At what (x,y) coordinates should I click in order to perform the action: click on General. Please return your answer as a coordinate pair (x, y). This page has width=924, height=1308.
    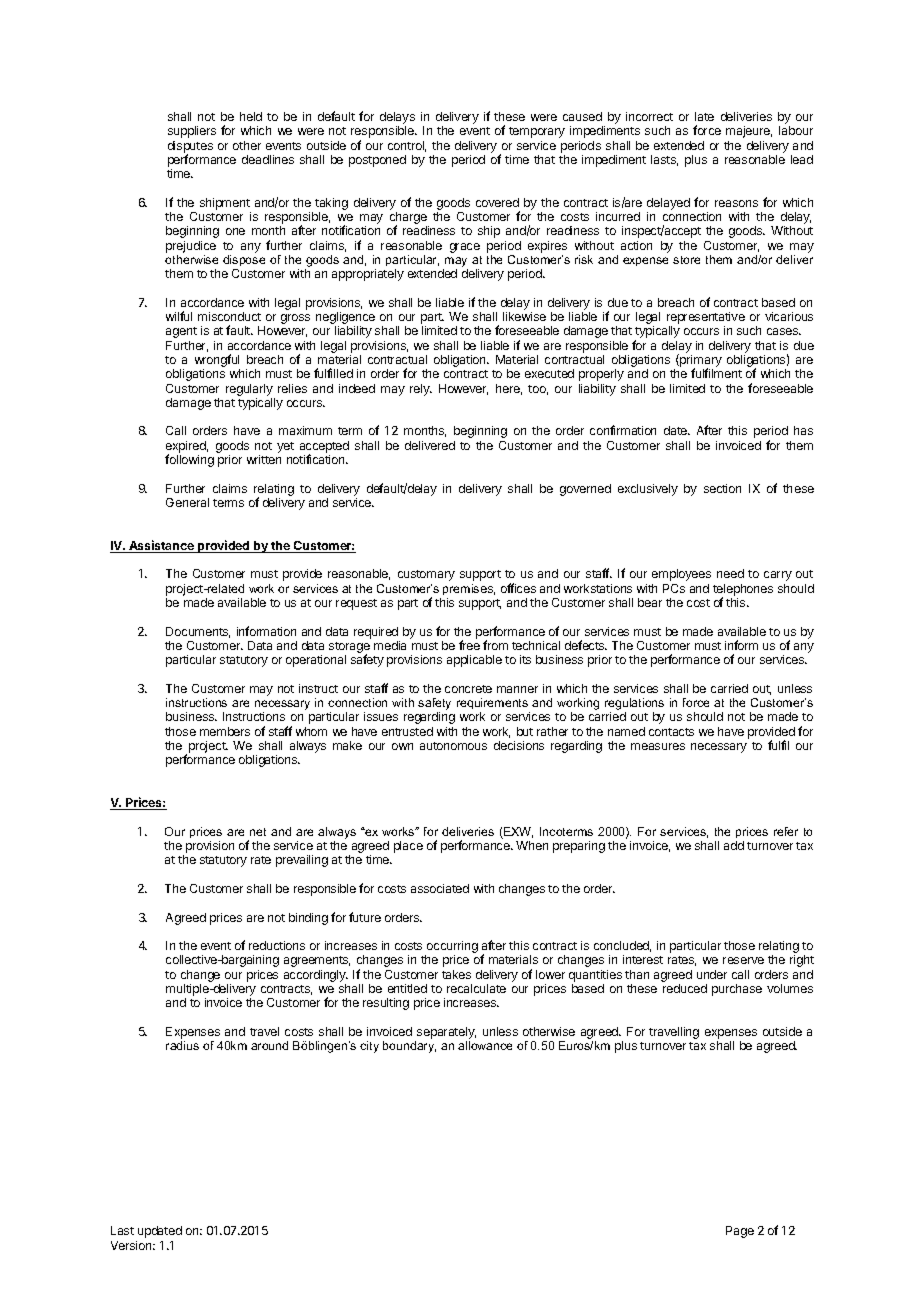
    Looking at the image, I should click on (187, 502).
